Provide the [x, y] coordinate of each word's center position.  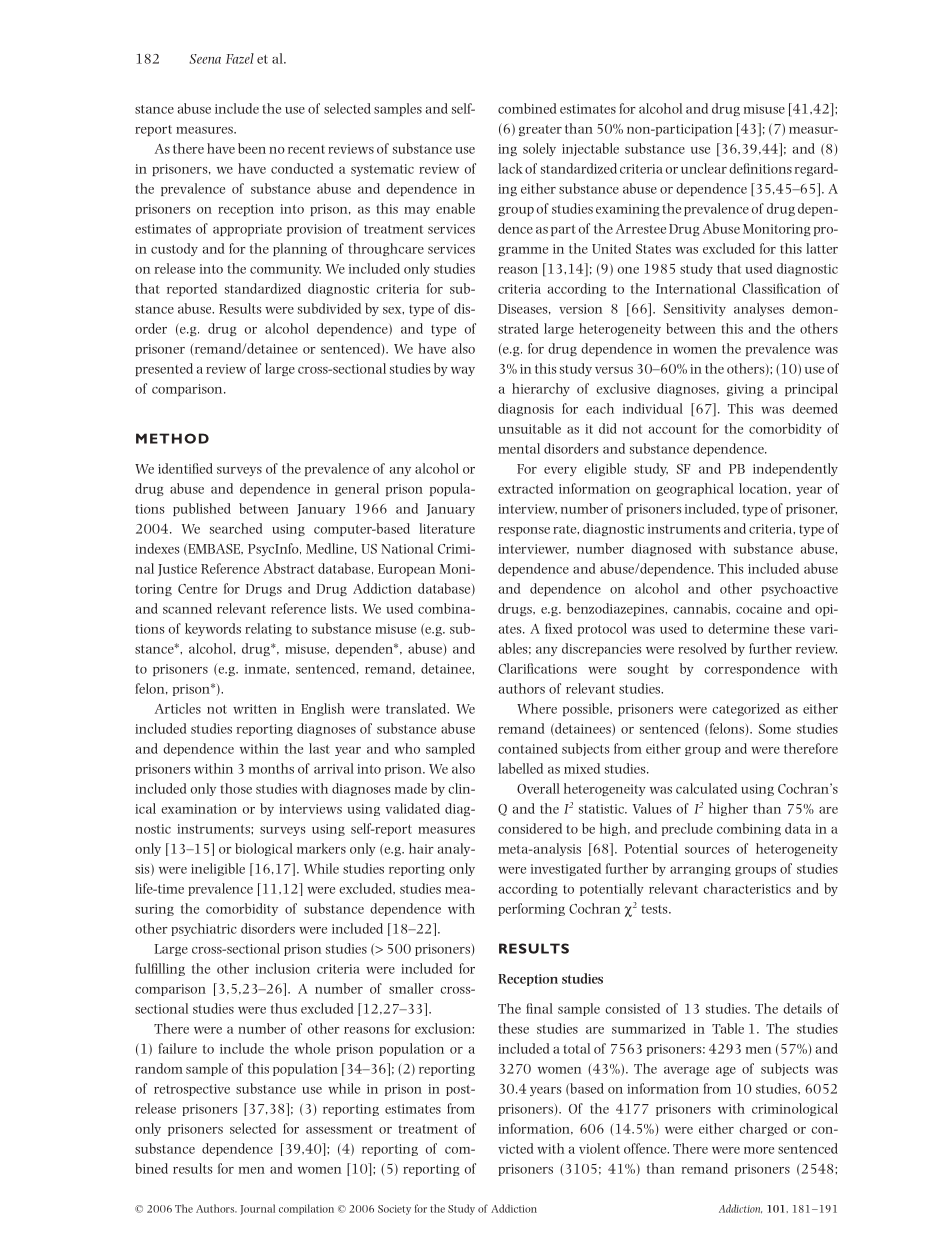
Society [394, 1210]
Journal [257, 1209]
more [759, 1150]
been [252, 148]
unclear [704, 168]
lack [510, 168]
